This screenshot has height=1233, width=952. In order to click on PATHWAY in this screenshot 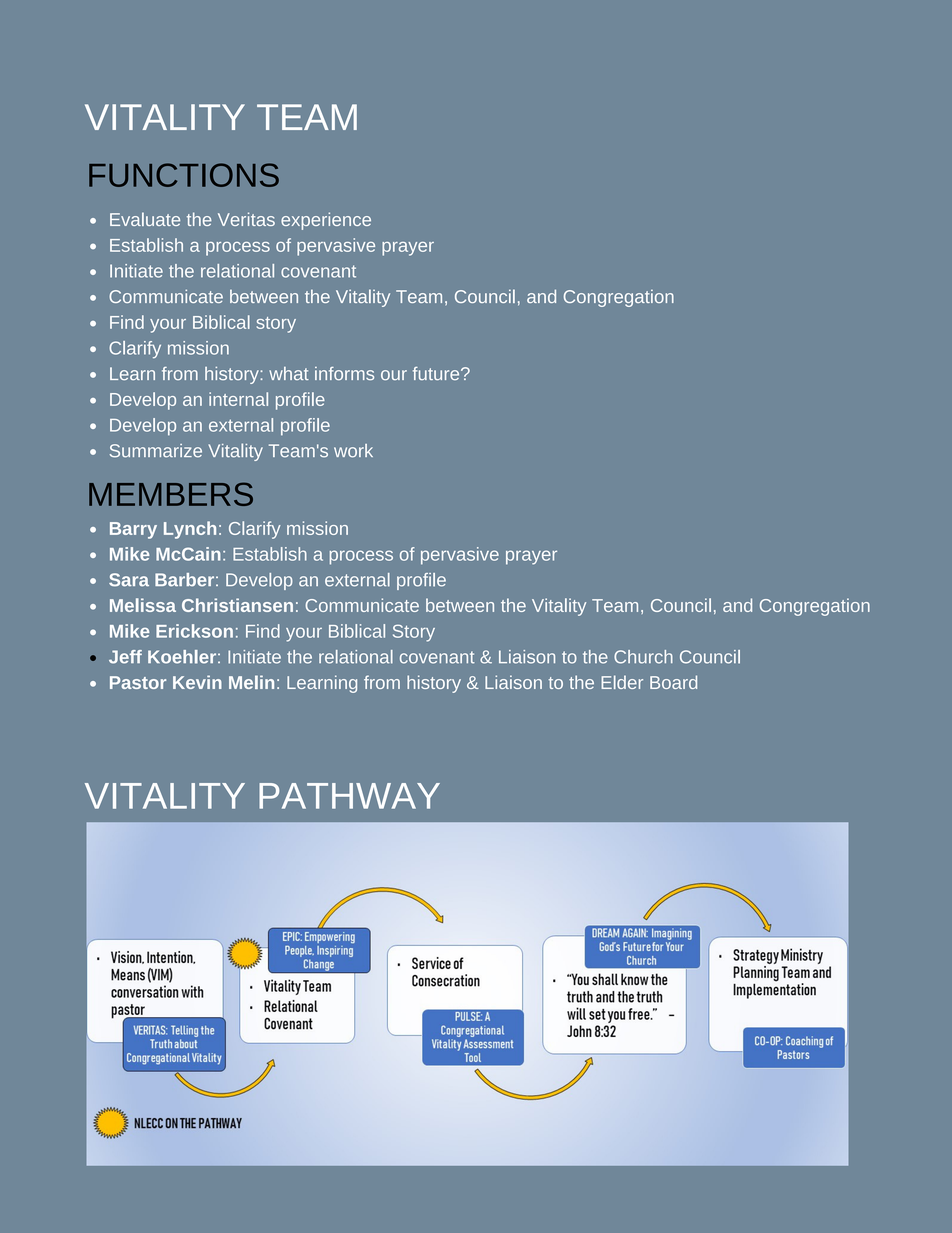, I will do `click(349, 796)`.
